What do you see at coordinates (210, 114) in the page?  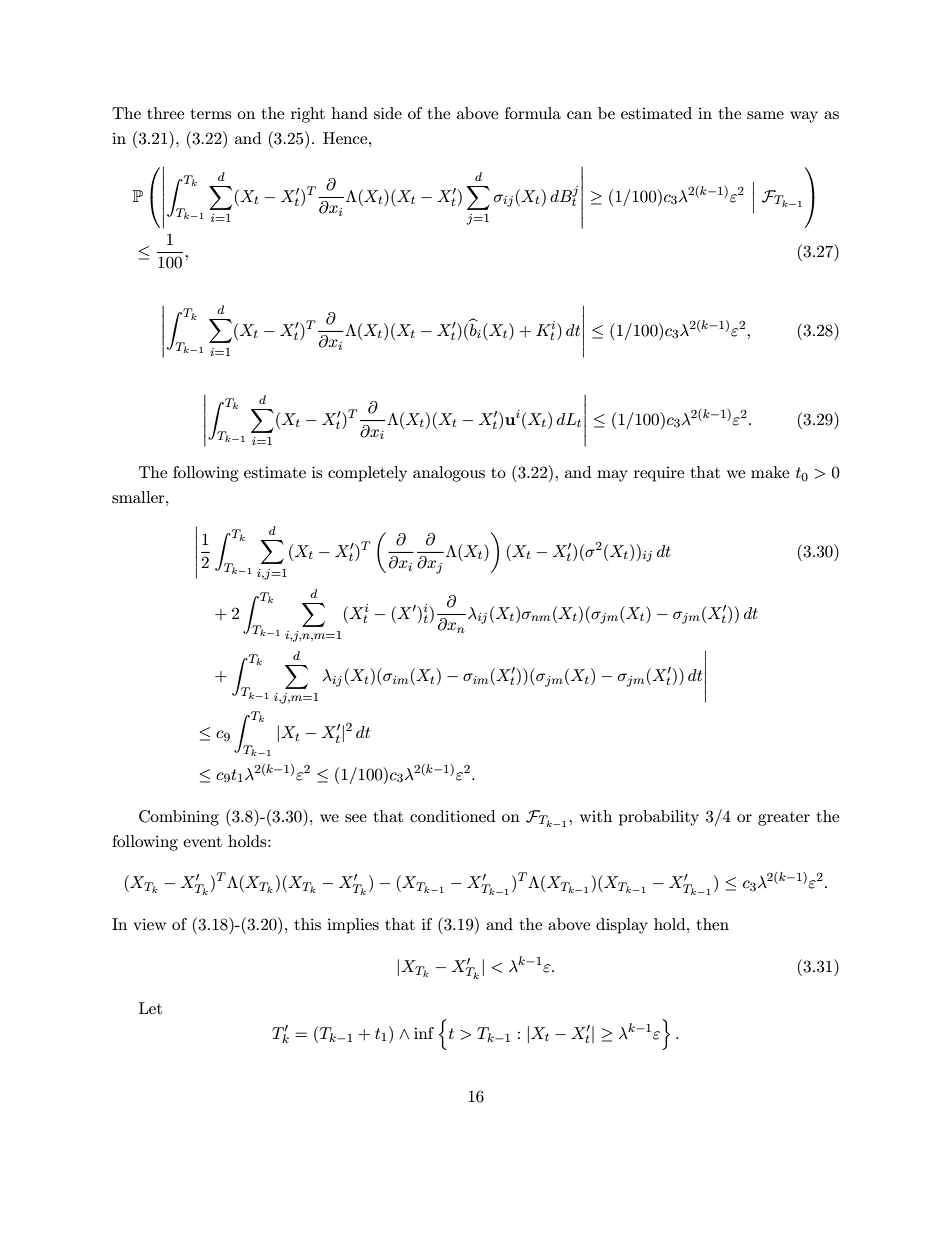 I see `terms` at bounding box center [210, 114].
